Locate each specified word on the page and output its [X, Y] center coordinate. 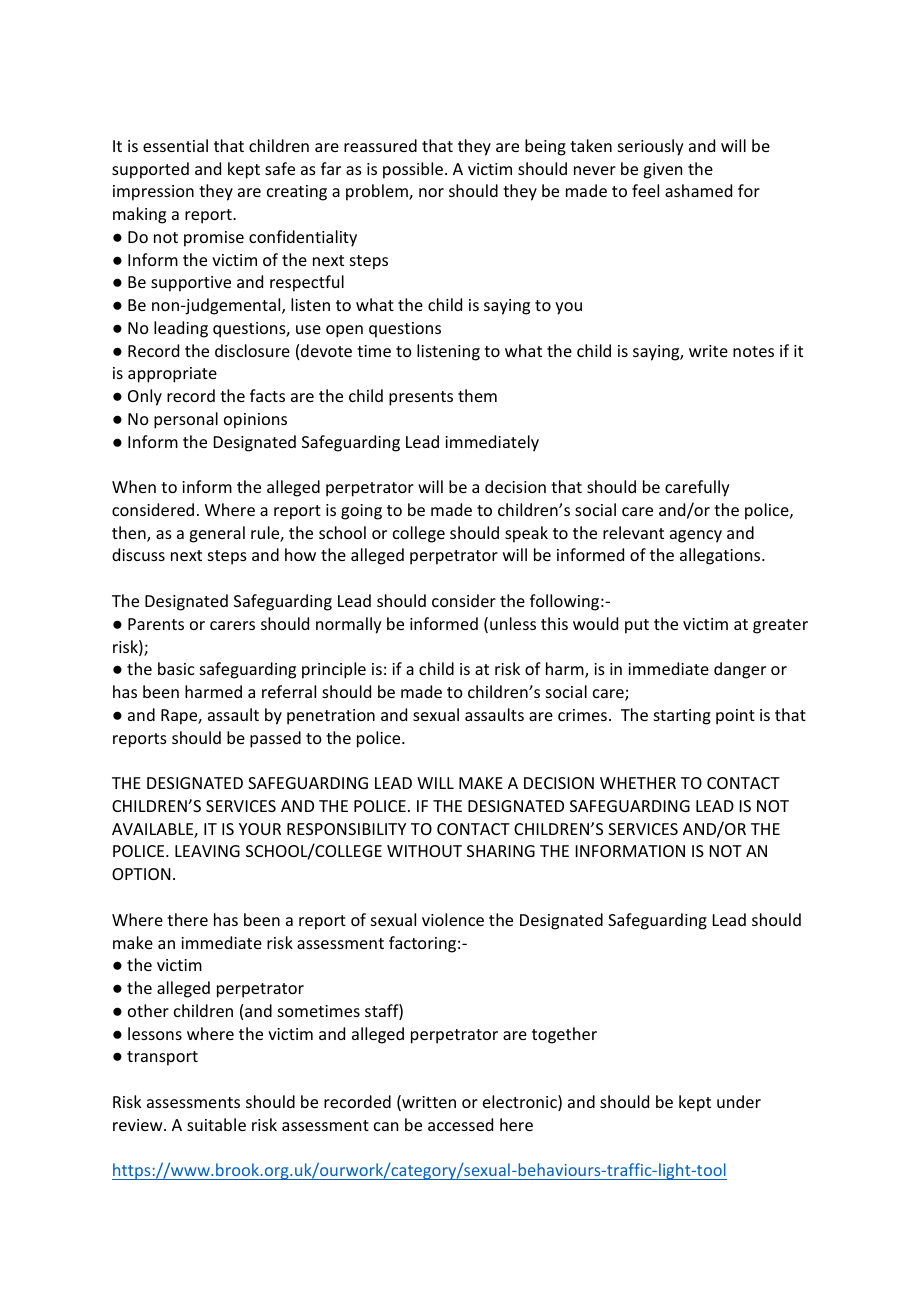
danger [740, 670]
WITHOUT [424, 851]
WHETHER [638, 783]
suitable [216, 1124]
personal [186, 420]
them [477, 395]
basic [176, 668]
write [708, 351]
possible [413, 170]
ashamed [698, 190]
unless [513, 623]
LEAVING [207, 851]
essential [175, 145]
